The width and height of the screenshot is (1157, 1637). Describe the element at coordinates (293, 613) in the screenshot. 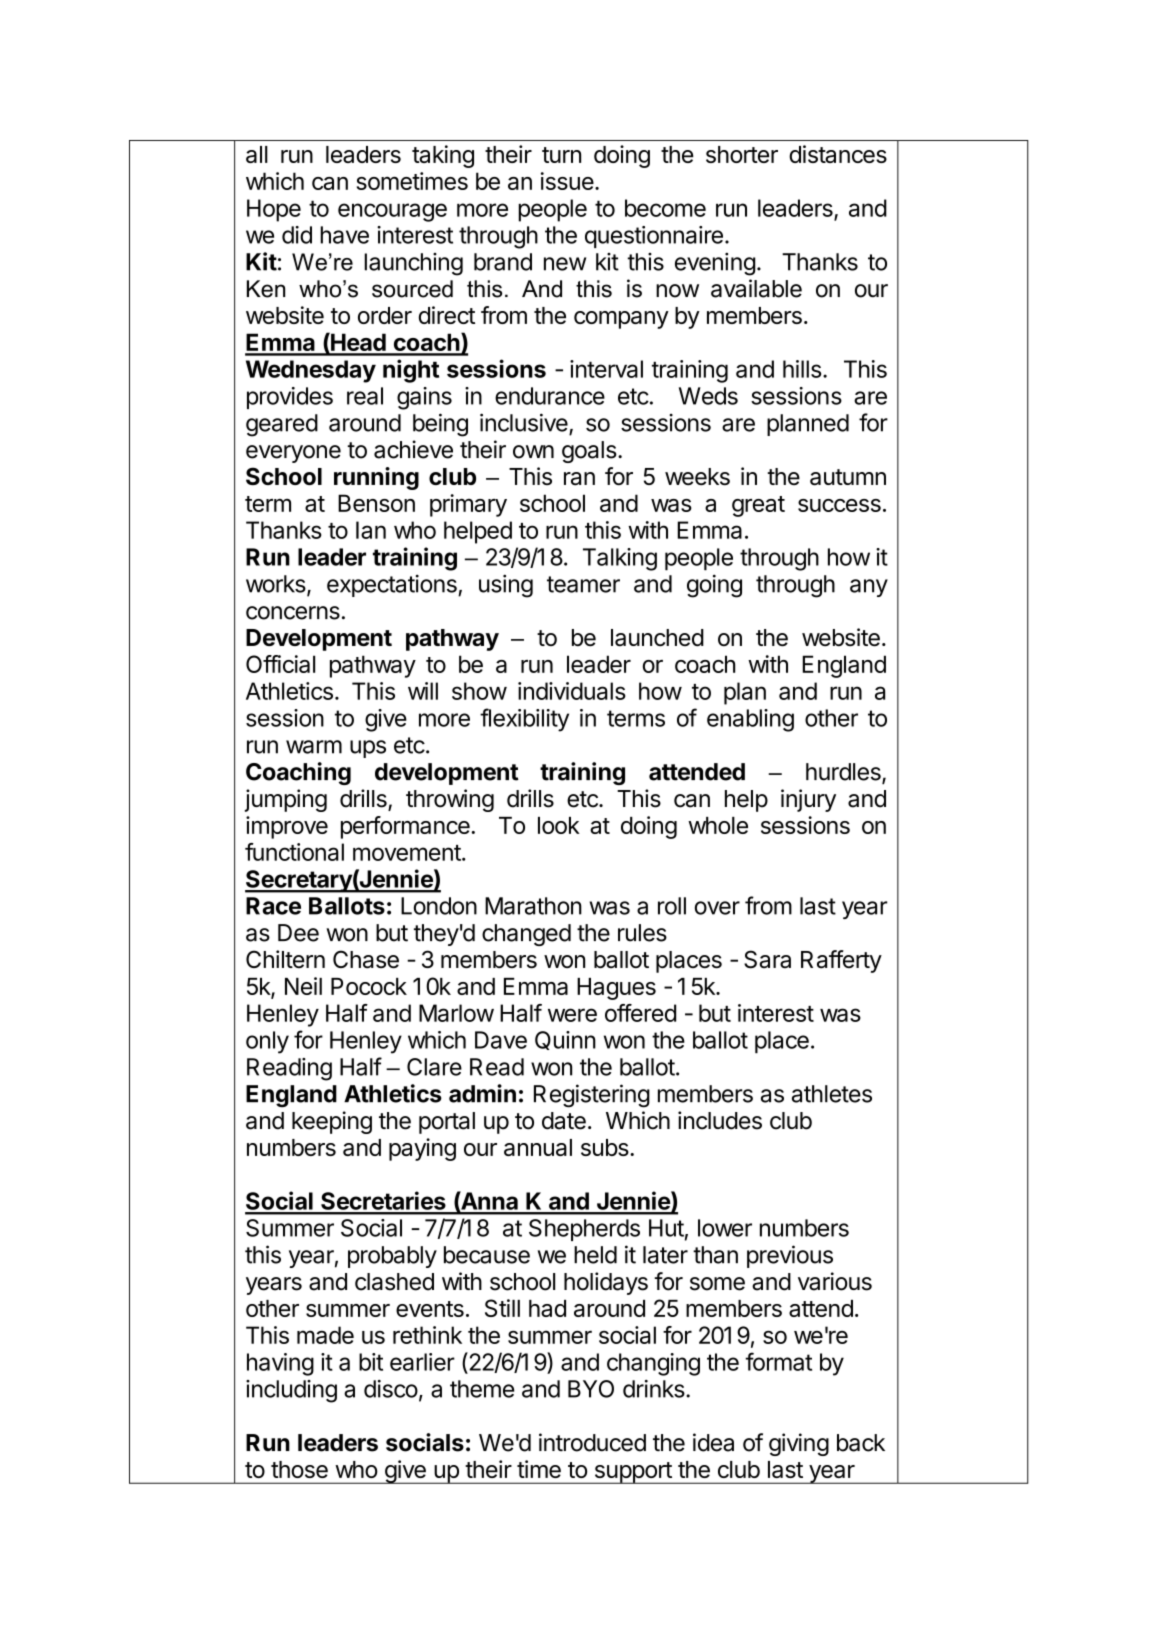

I see `concerns` at that location.
